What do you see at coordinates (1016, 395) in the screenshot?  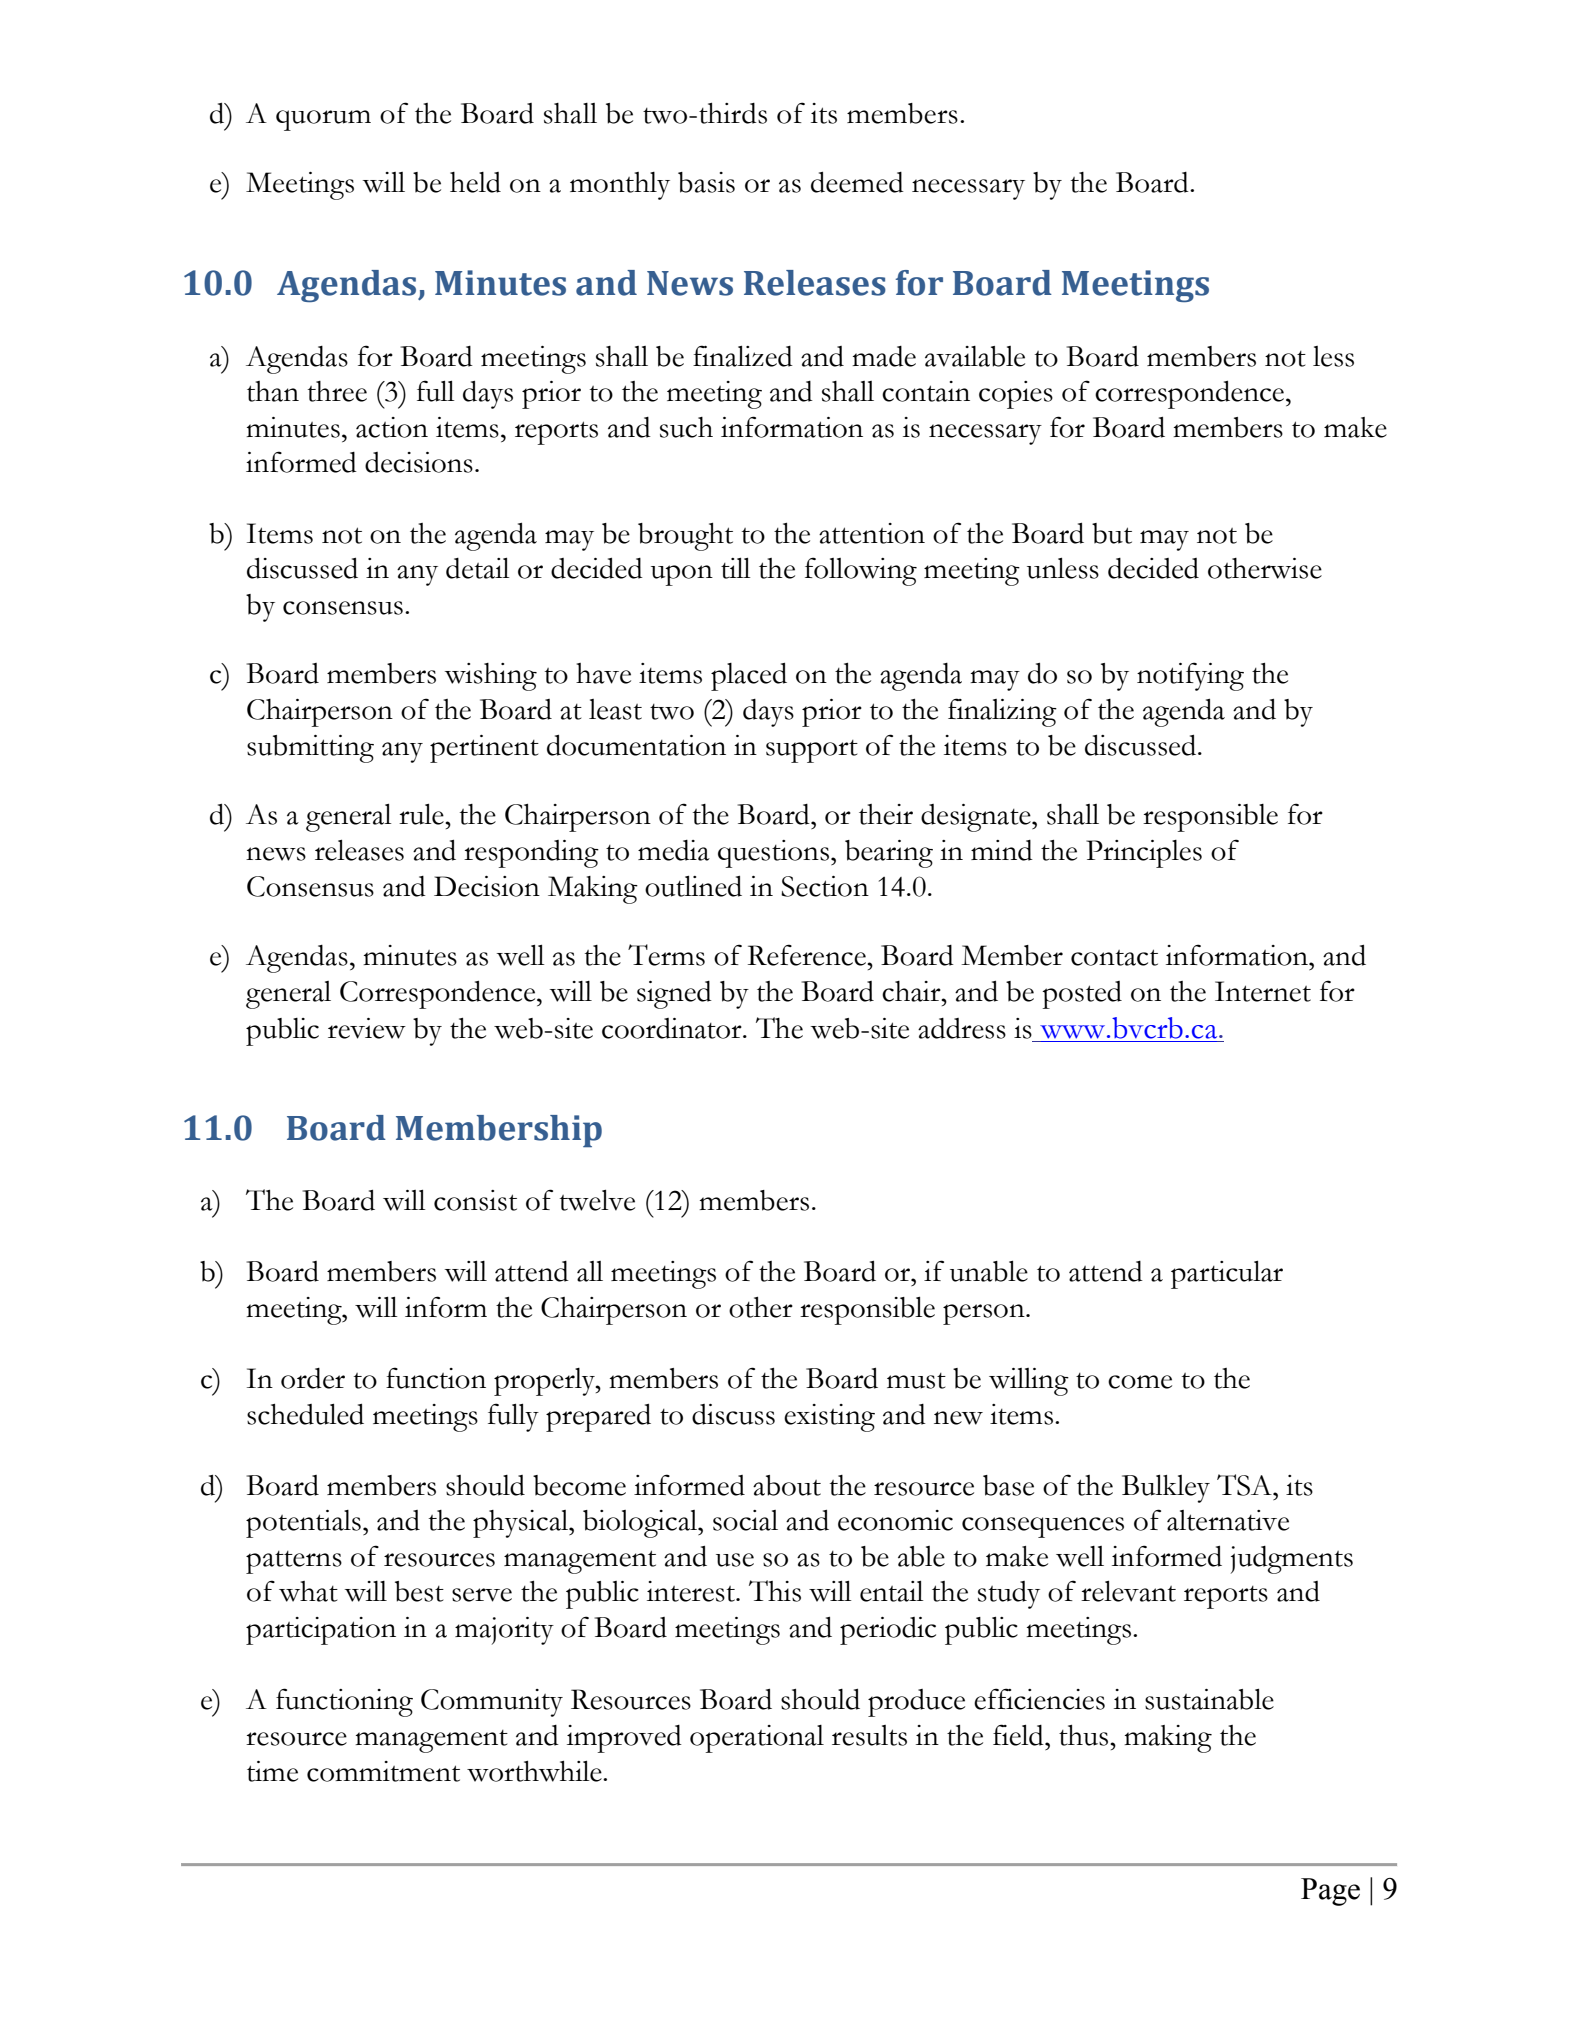 I see `copies` at bounding box center [1016, 395].
